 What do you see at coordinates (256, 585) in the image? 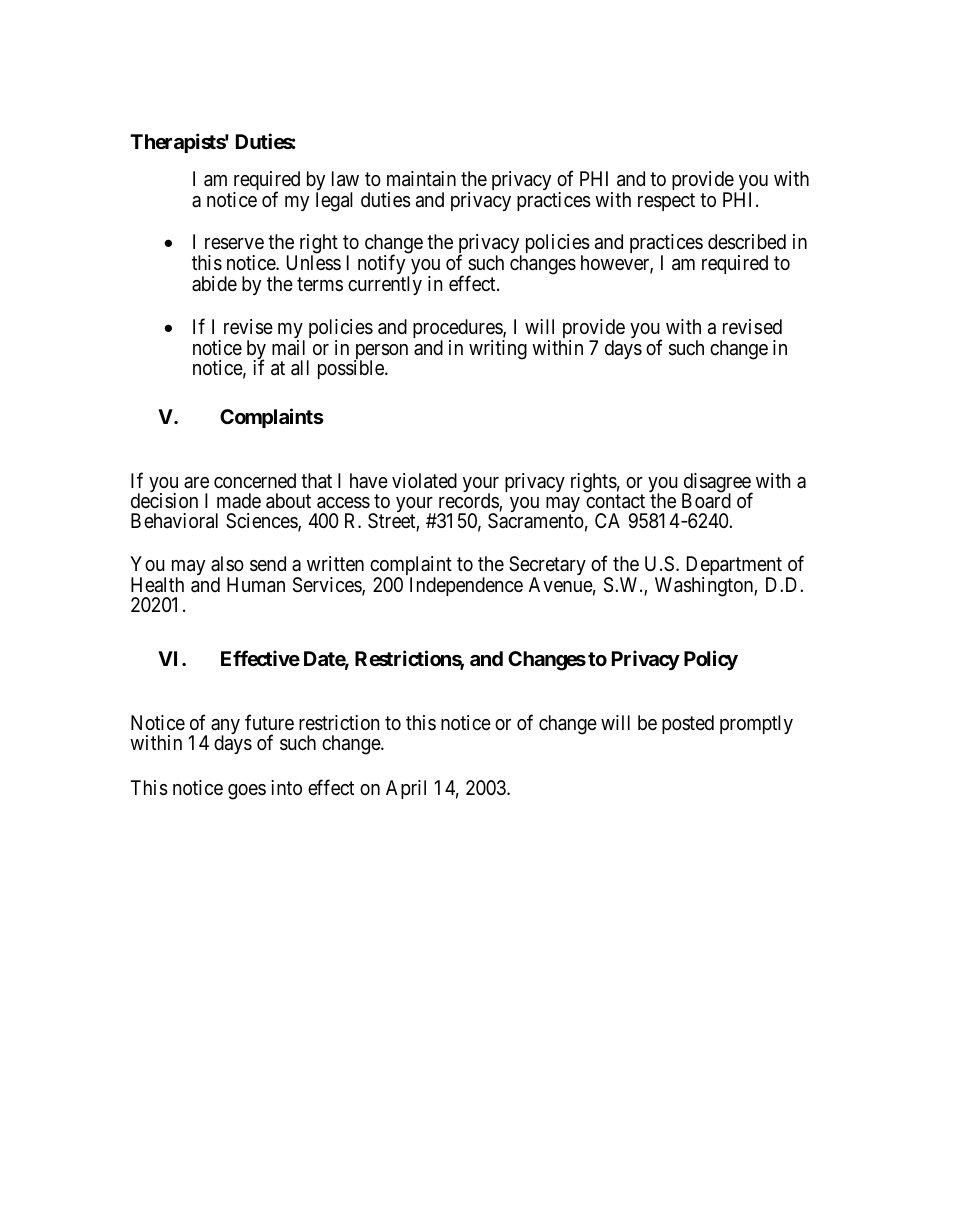
I see `Human` at bounding box center [256, 585].
